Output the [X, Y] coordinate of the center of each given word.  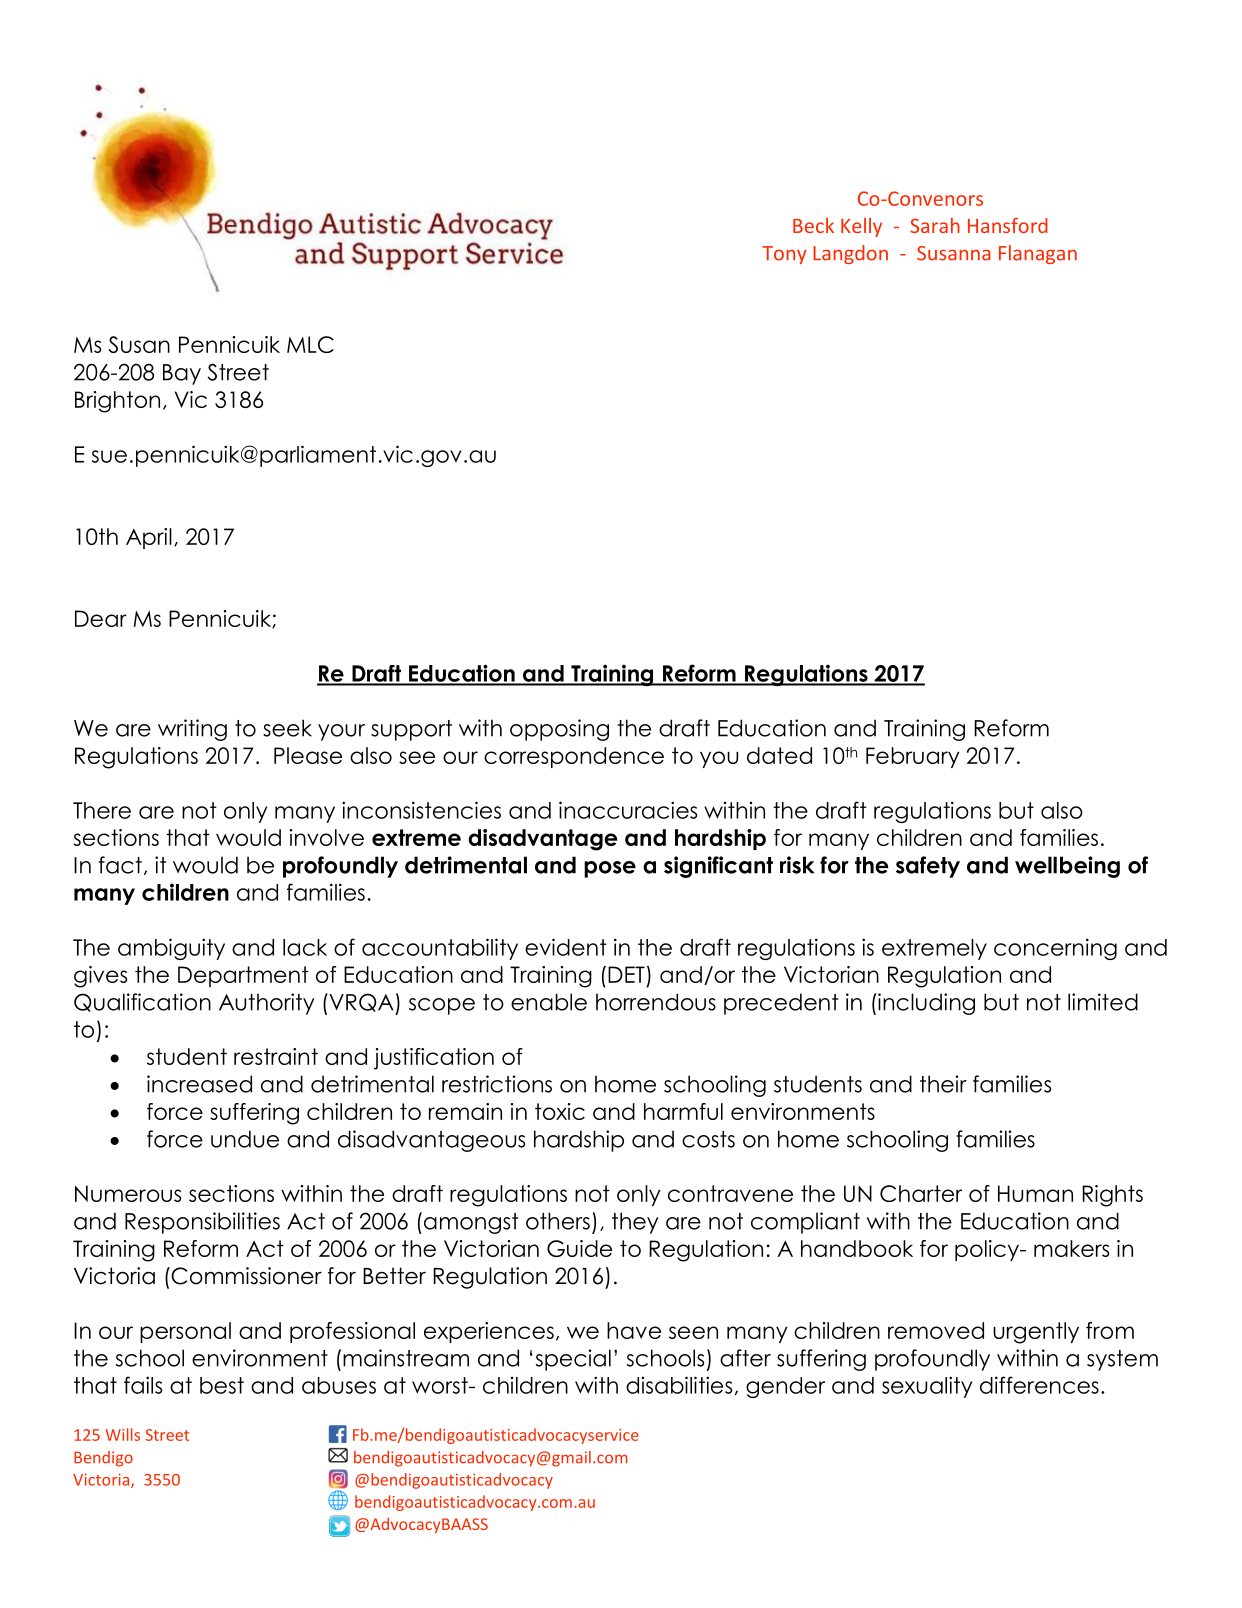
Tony [784, 255]
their [943, 1084]
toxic [560, 1111]
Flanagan [1038, 254]
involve [327, 837]
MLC [310, 344]
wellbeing [1067, 867]
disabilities [679, 1385]
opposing [559, 730]
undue [245, 1139]
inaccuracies [628, 810]
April [149, 538]
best [222, 1385]
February [913, 757]
